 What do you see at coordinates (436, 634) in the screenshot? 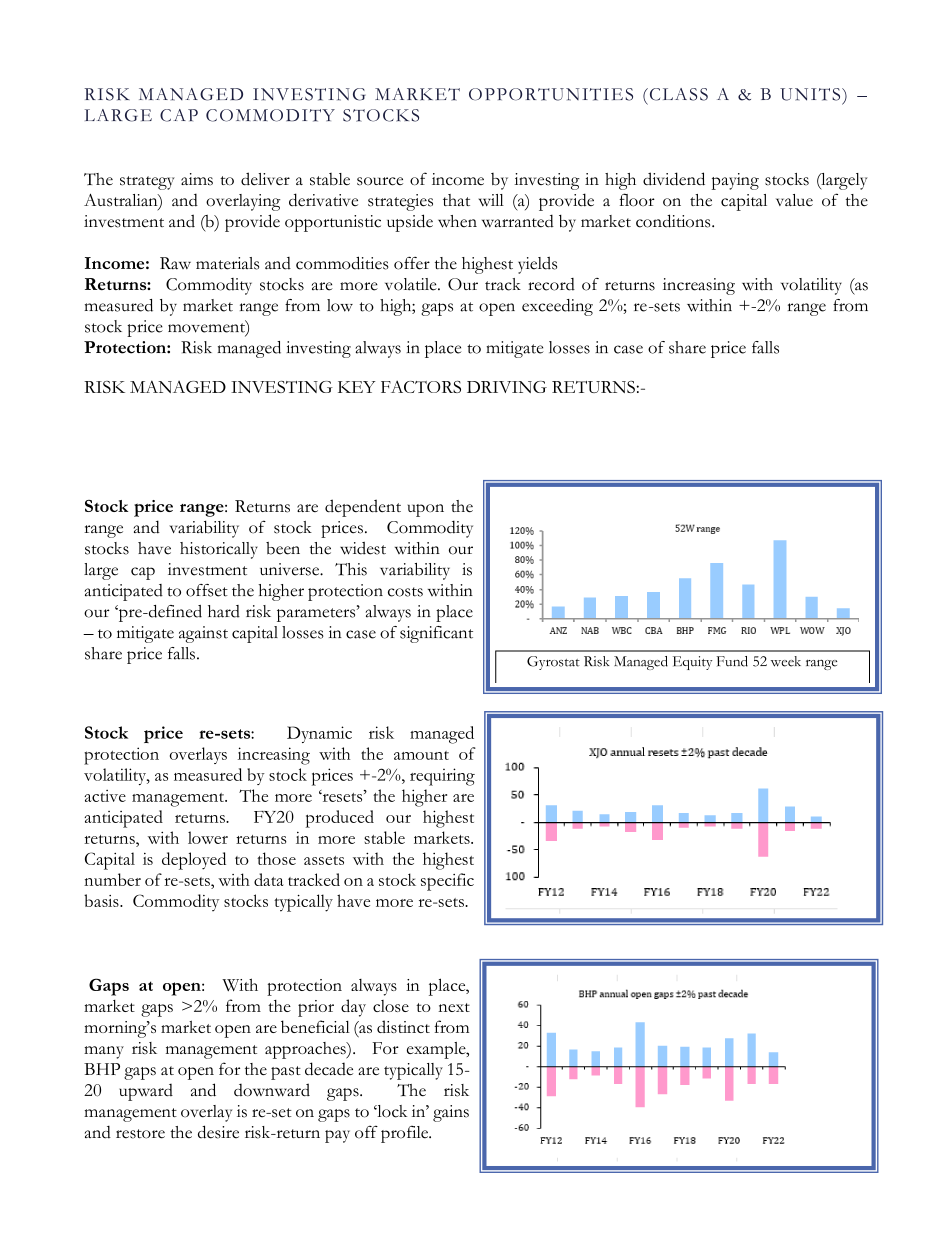
I see `significant` at bounding box center [436, 634].
